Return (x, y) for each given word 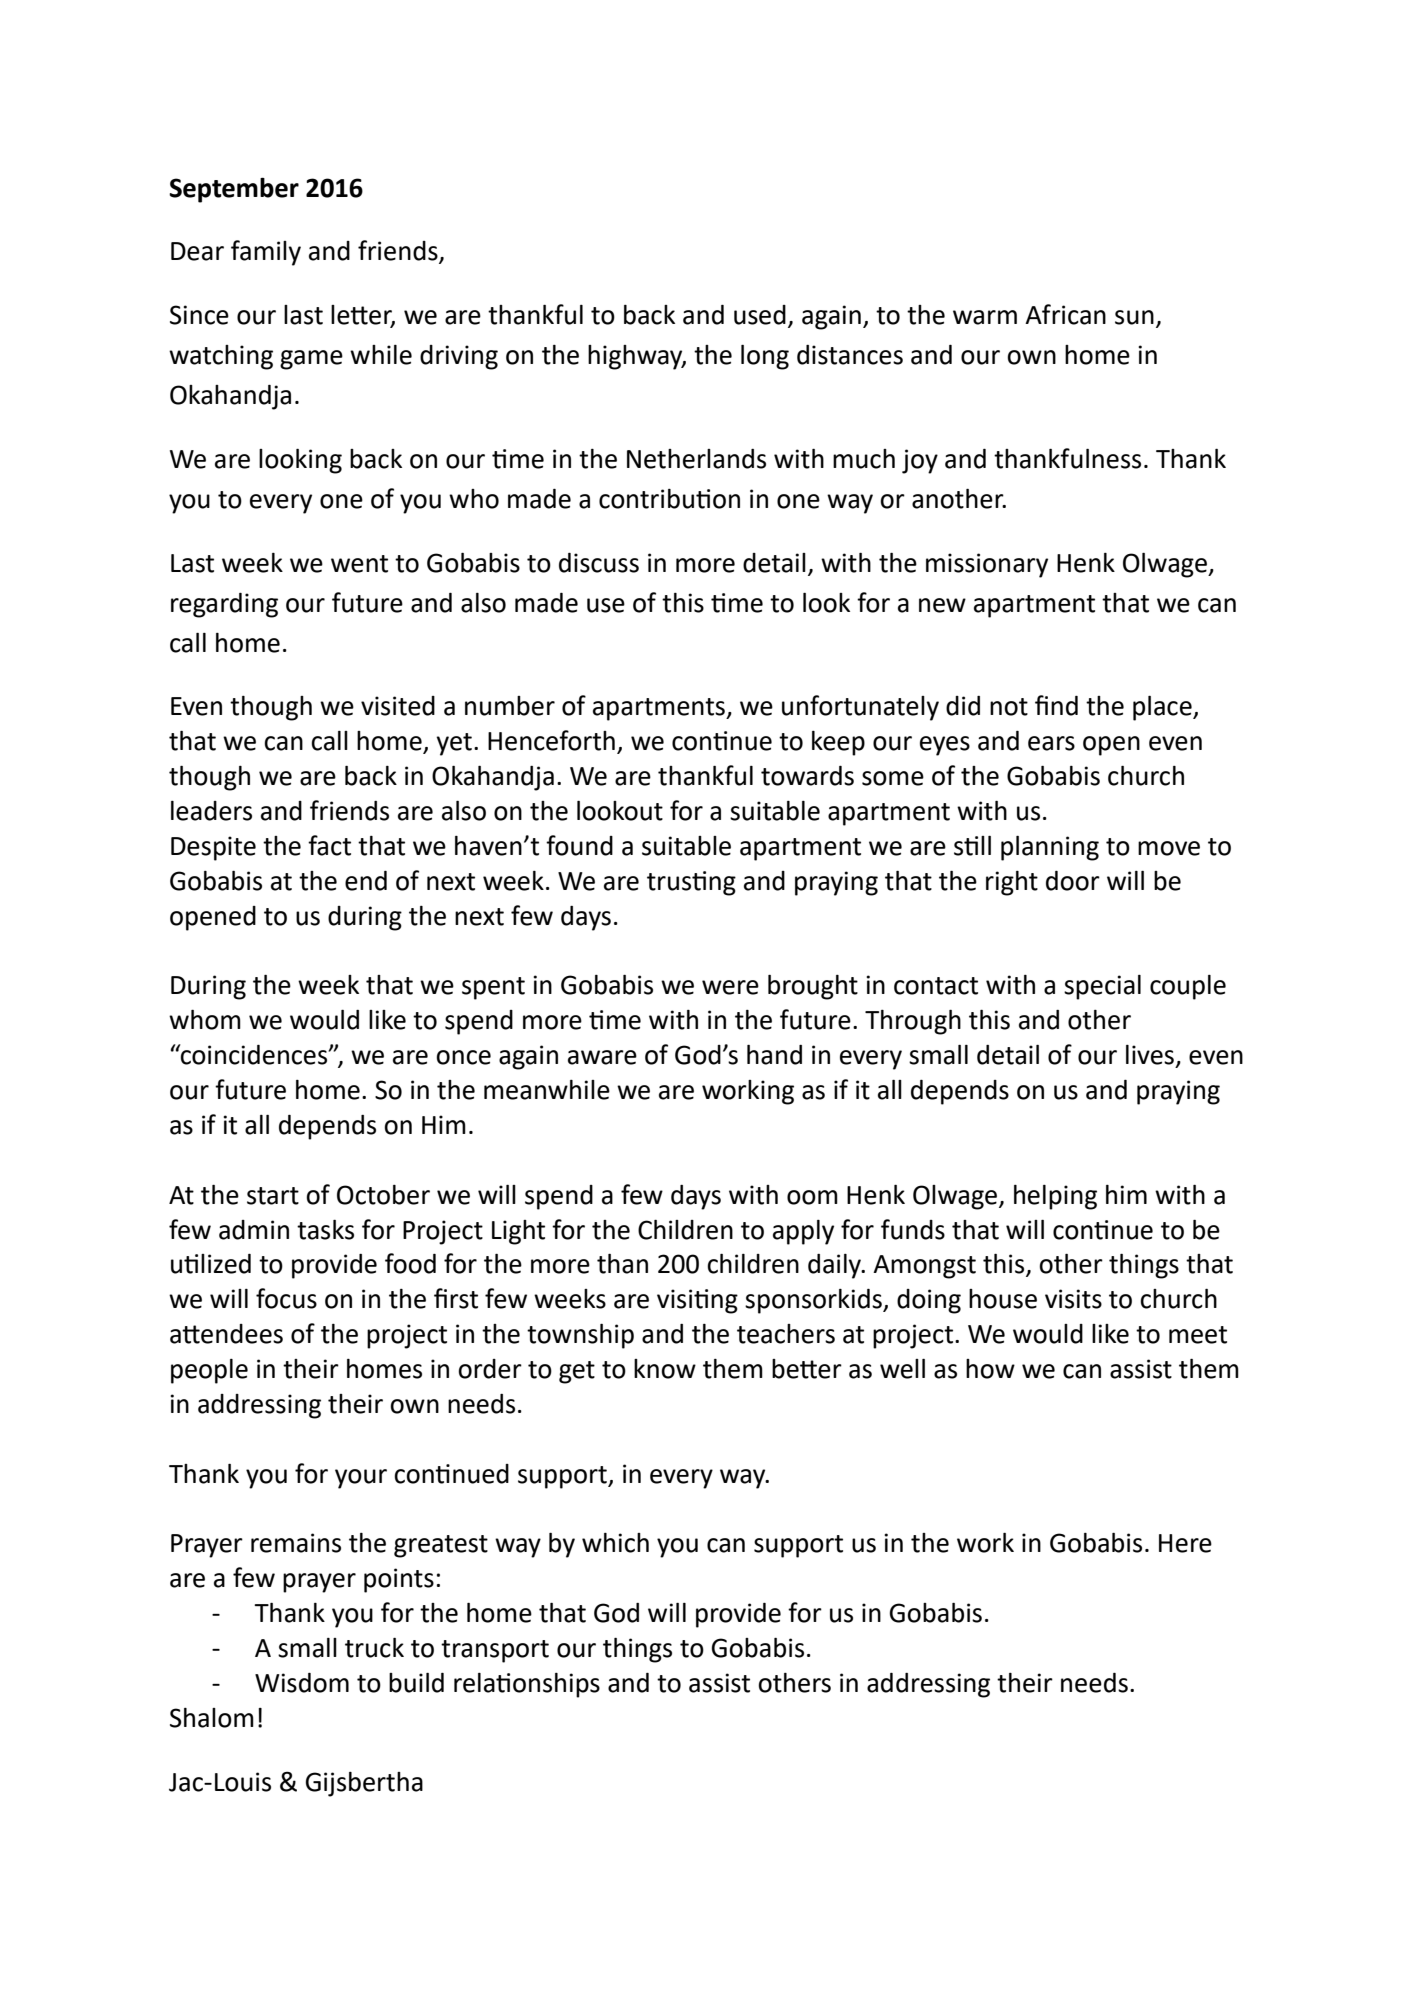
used (760, 315)
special (1102, 987)
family (266, 253)
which (615, 1543)
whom (205, 1020)
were (730, 987)
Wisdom (302, 1683)
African (1065, 314)
